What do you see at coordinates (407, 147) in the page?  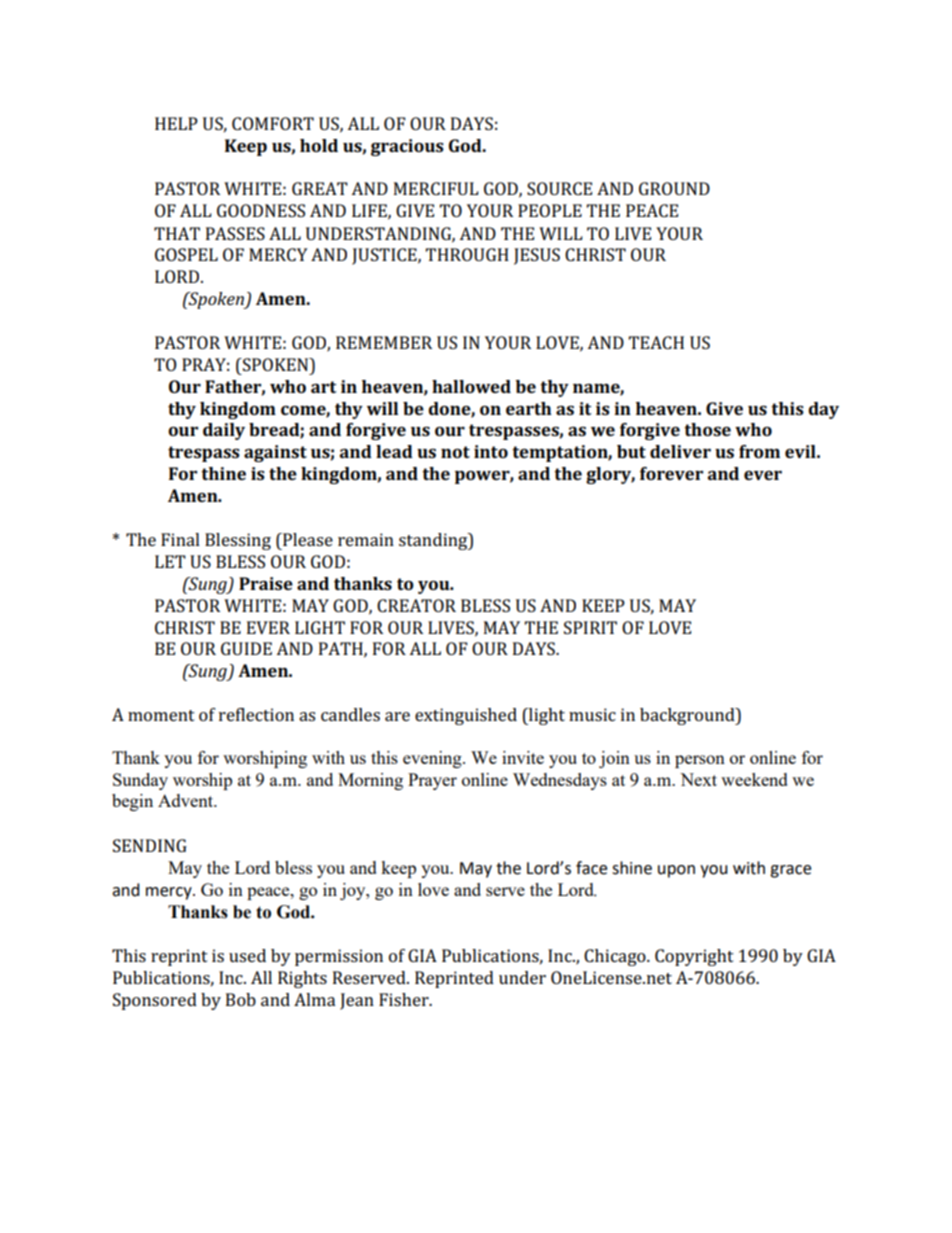 I see `gracious` at bounding box center [407, 147].
